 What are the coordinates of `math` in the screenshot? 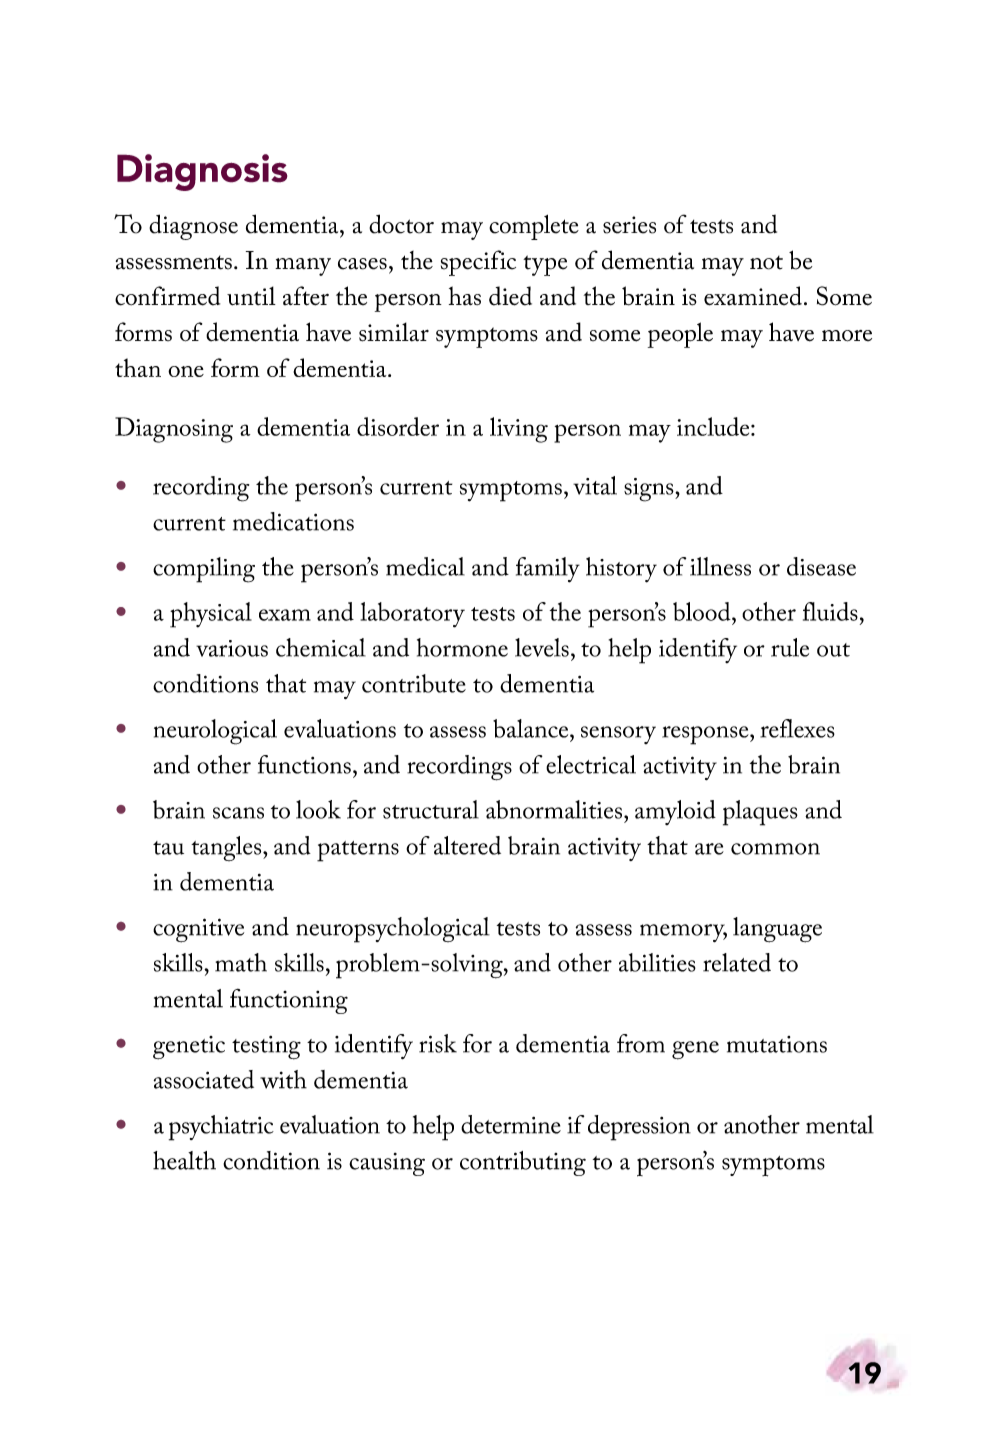 It's located at (241, 962).
